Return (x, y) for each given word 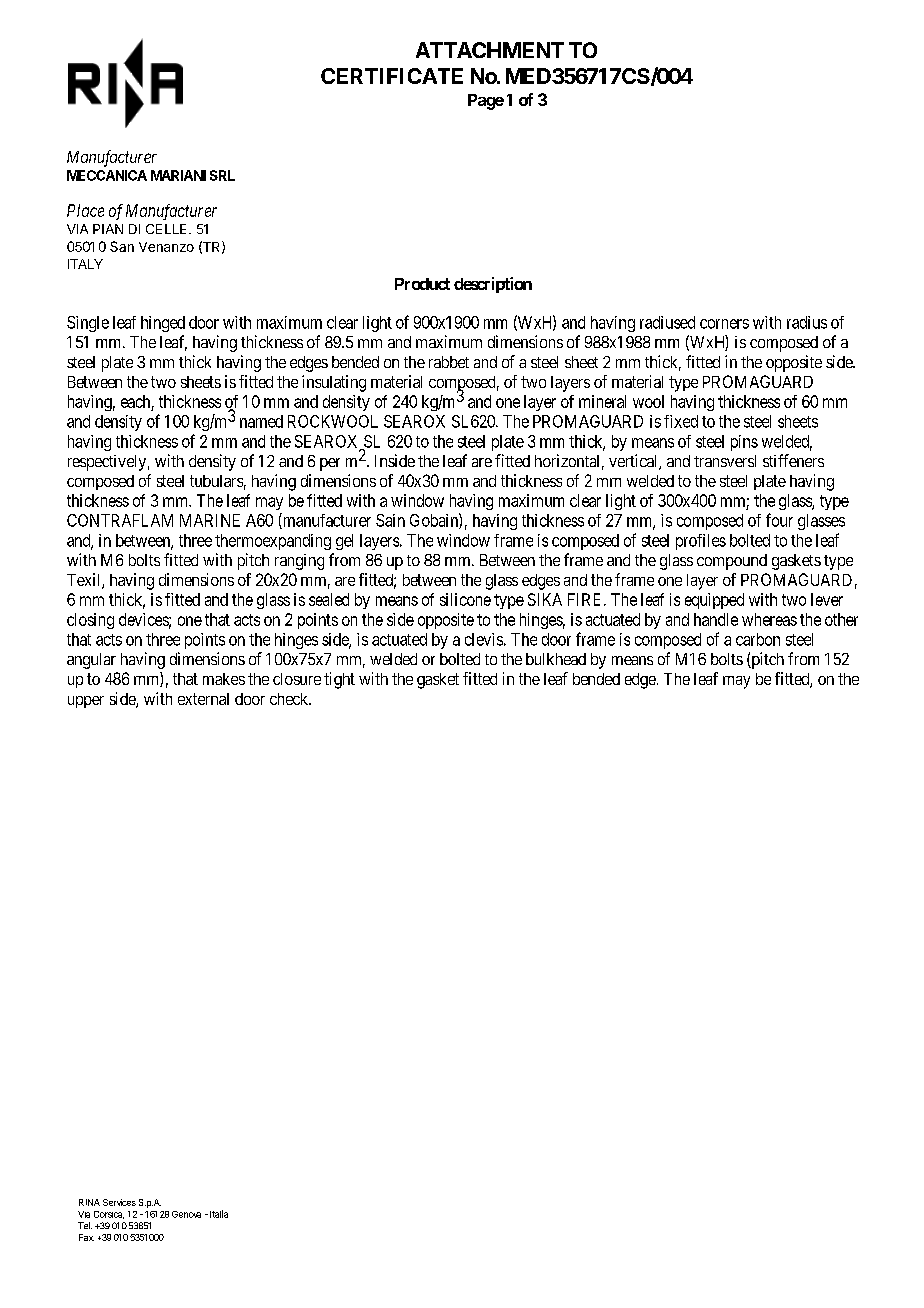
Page (486, 102)
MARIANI (178, 175)
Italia (219, 1214)
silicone (465, 599)
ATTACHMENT (490, 50)
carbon (758, 639)
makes (224, 679)
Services (119, 1202)
